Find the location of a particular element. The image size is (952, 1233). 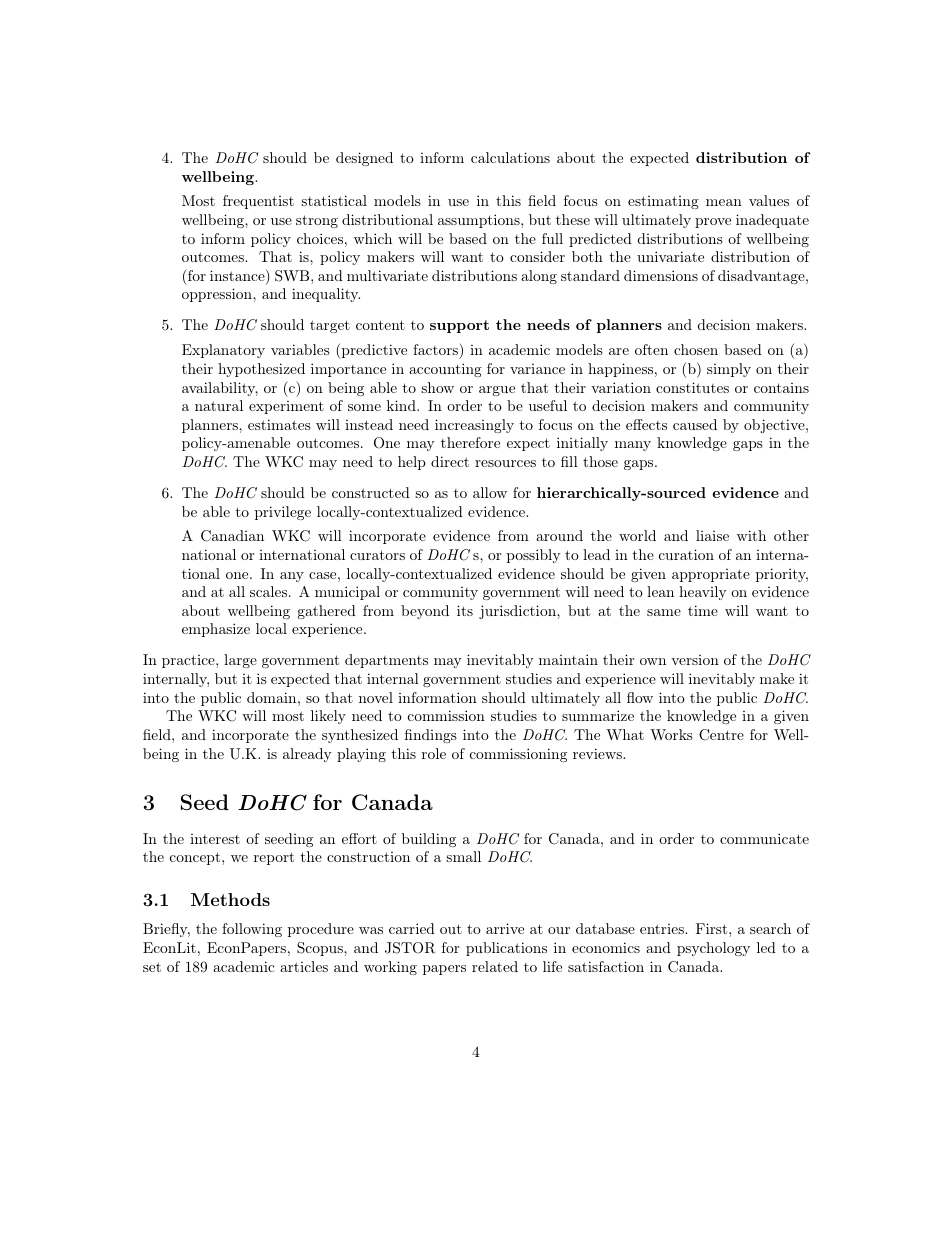

following is located at coordinates (252, 930).
